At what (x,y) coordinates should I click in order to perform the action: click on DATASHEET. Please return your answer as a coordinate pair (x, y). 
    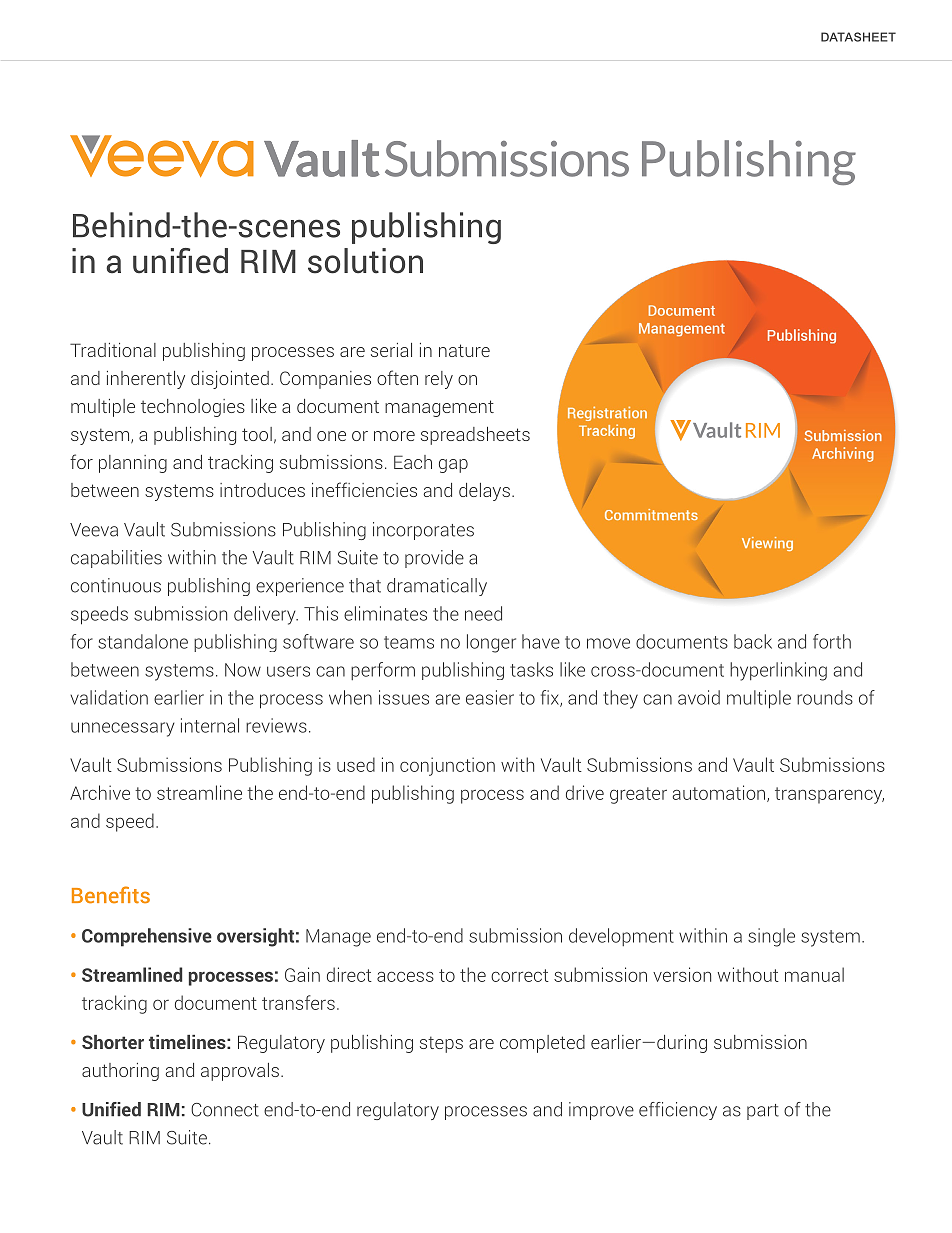
    Looking at the image, I should click on (858, 37).
